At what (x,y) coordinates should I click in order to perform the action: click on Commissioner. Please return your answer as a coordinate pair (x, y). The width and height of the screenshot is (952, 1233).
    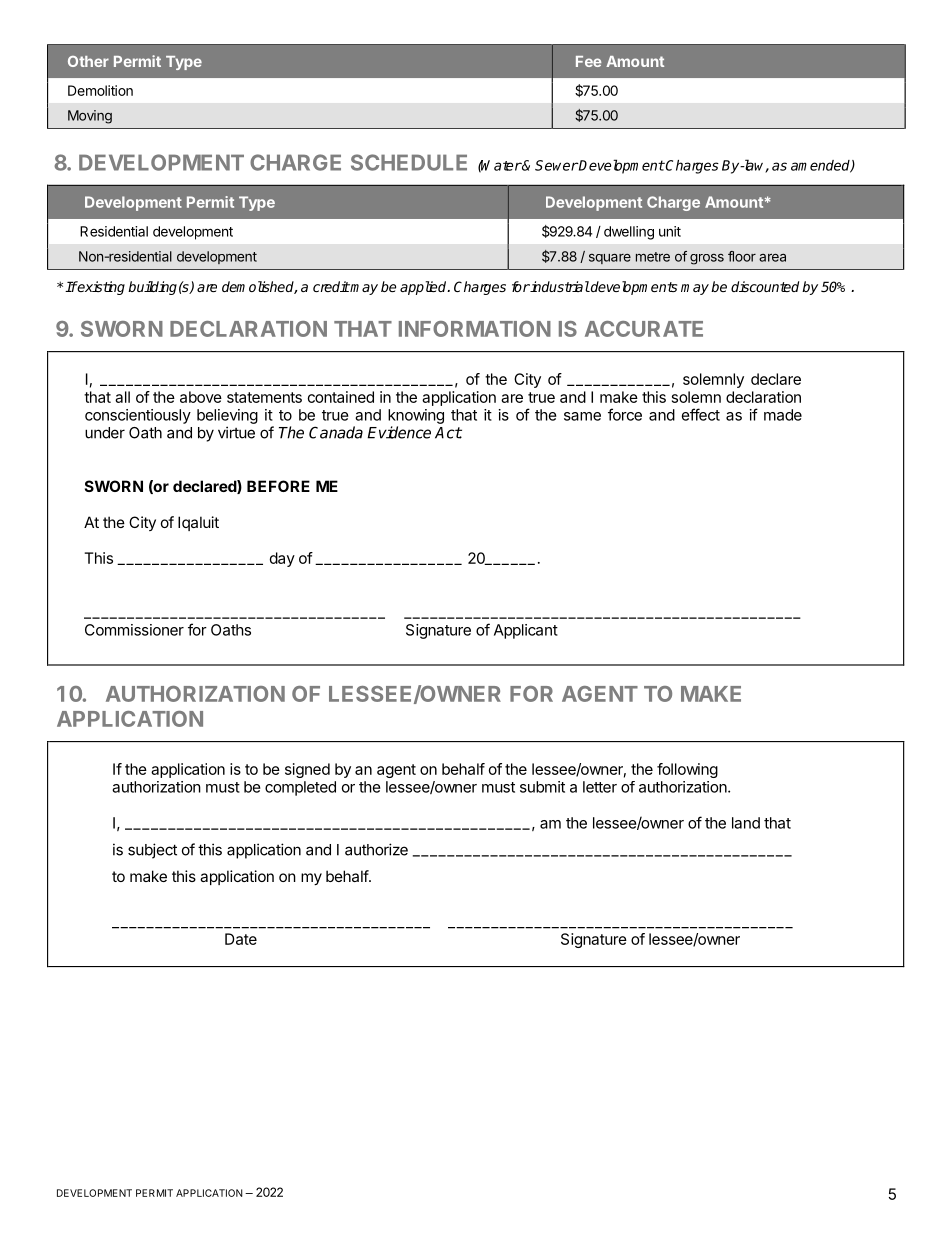
    Looking at the image, I should click on (134, 630).
